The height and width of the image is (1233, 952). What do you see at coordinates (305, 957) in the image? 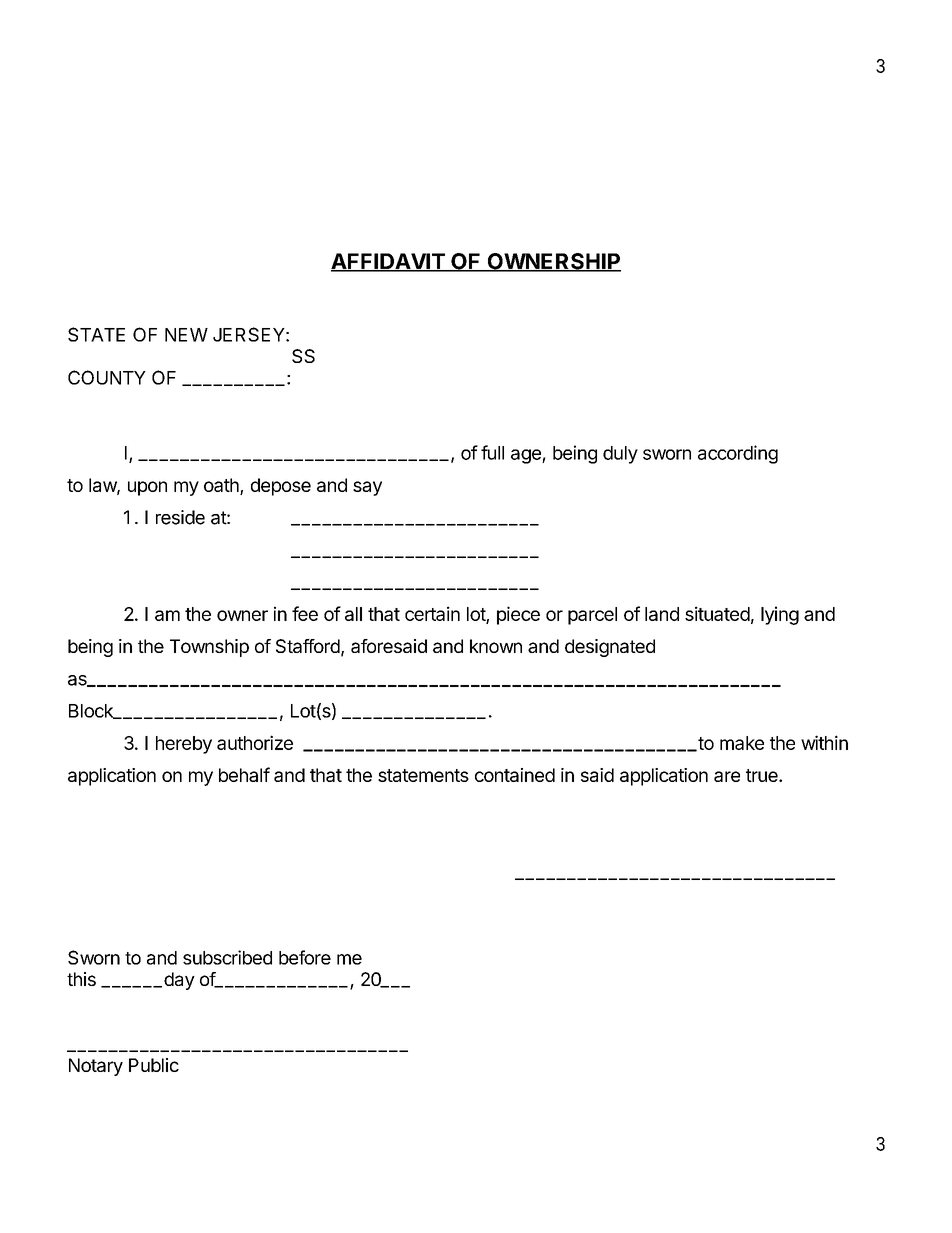
I see `before` at bounding box center [305, 957].
